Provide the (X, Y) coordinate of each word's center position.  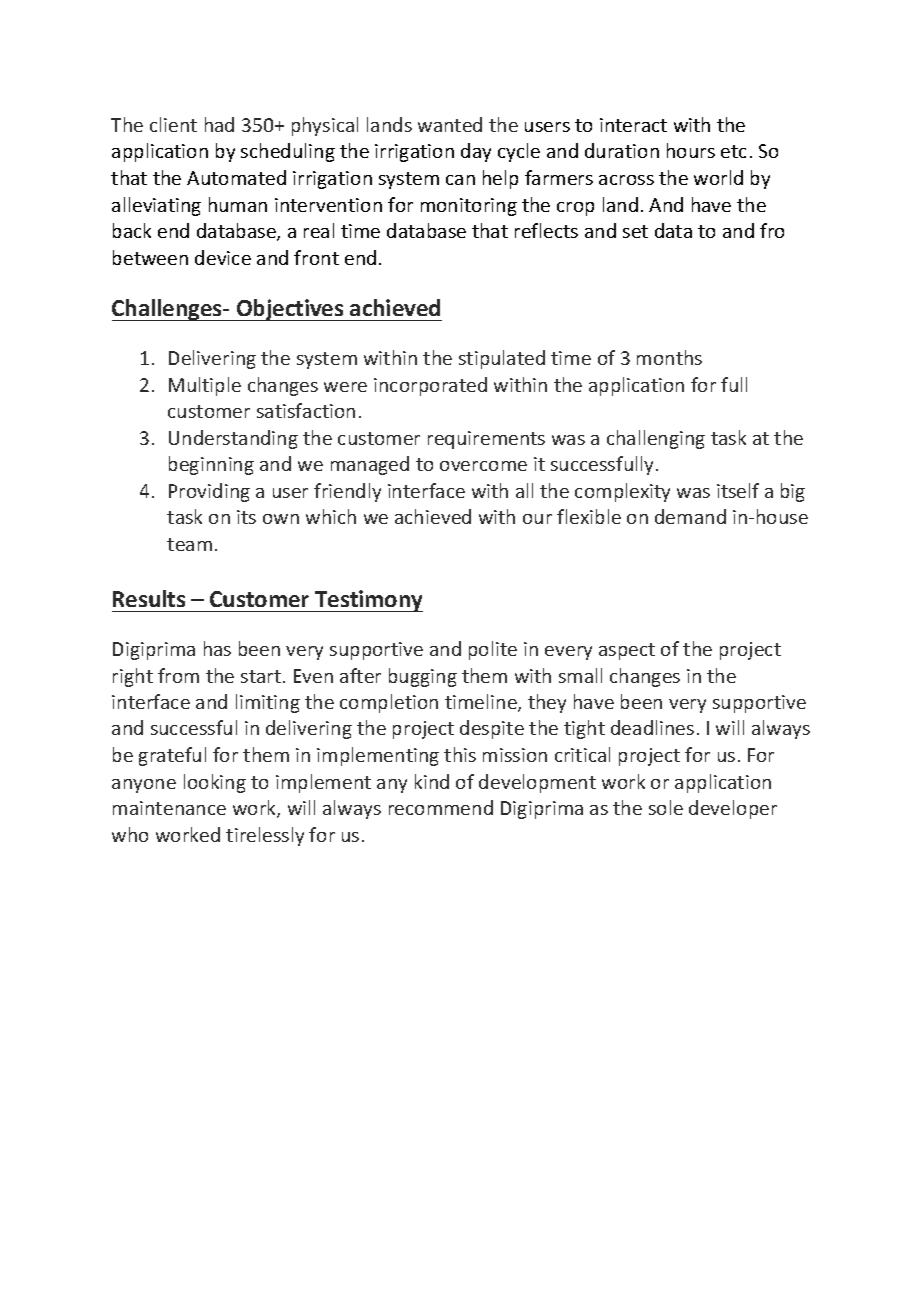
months (669, 357)
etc (733, 151)
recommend (441, 807)
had (219, 124)
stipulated (502, 359)
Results (149, 598)
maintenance (169, 808)
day (476, 152)
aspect (627, 651)
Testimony (368, 601)
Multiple (205, 386)
